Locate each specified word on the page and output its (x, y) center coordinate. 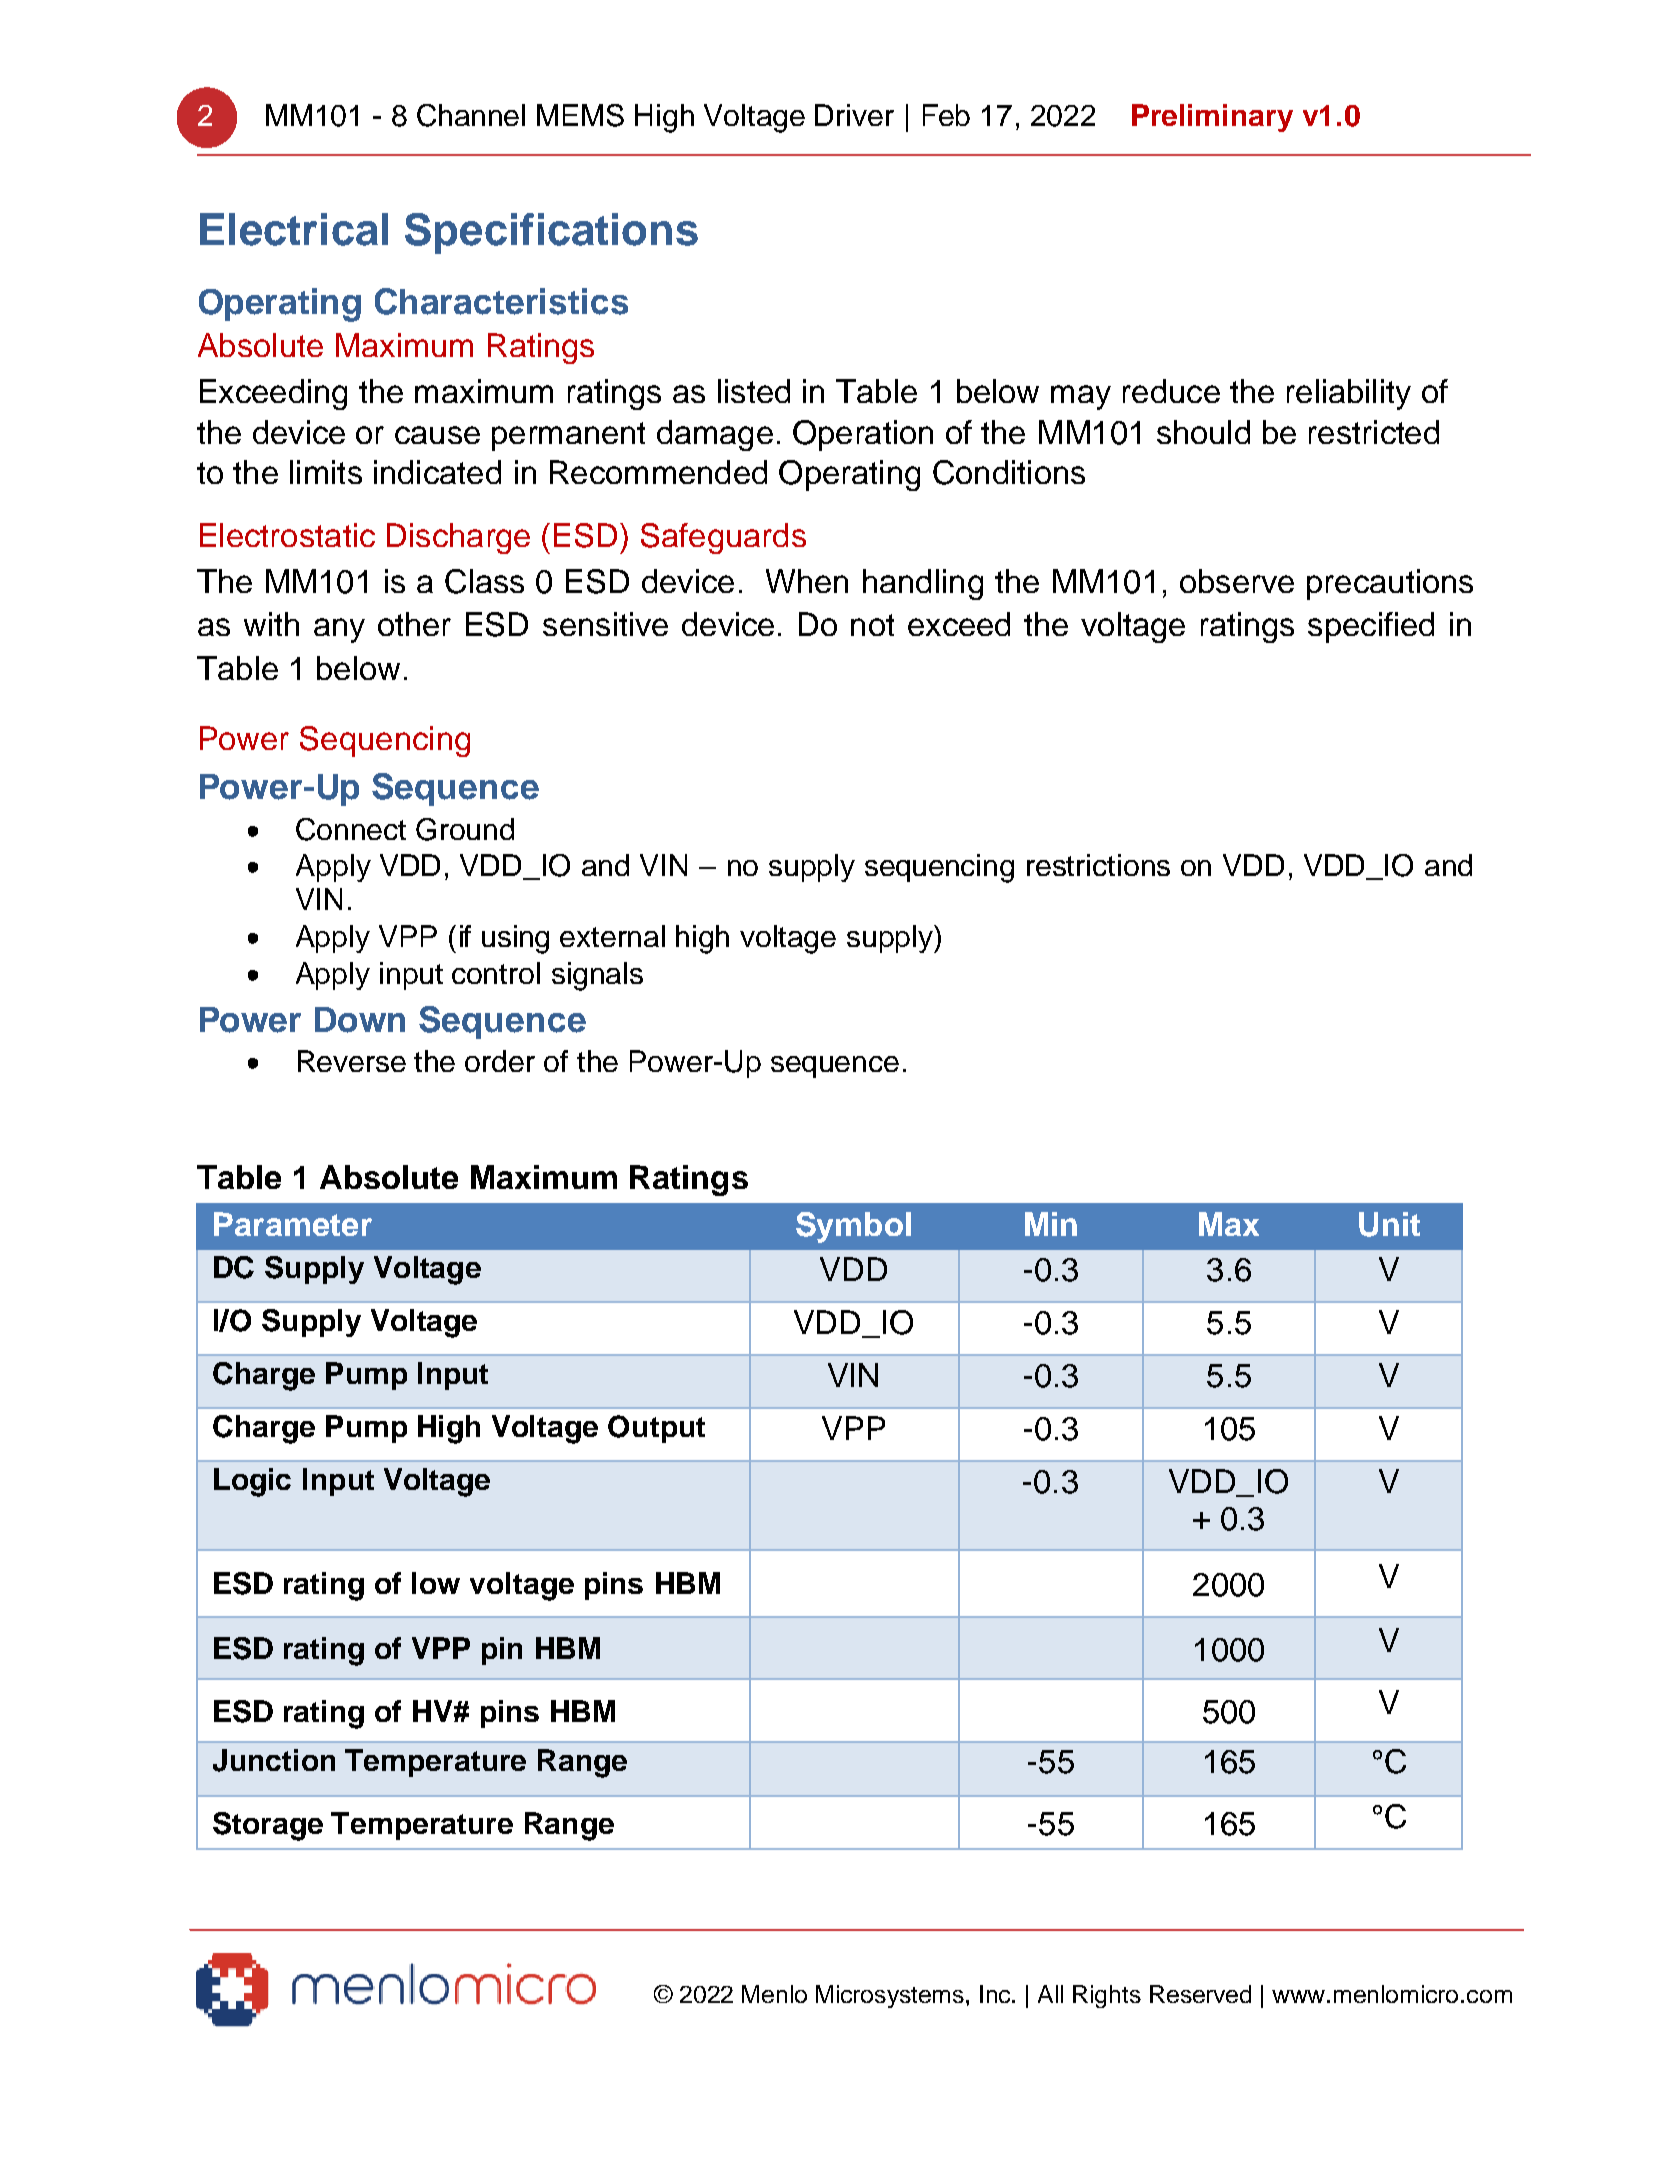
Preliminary (1212, 118)
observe (1237, 581)
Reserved (1200, 1994)
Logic (252, 1482)
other (414, 624)
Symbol (853, 1227)
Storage (268, 1826)
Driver (854, 115)
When (807, 581)
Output (656, 1429)
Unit (1389, 1224)
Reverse (352, 1061)
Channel (471, 115)
